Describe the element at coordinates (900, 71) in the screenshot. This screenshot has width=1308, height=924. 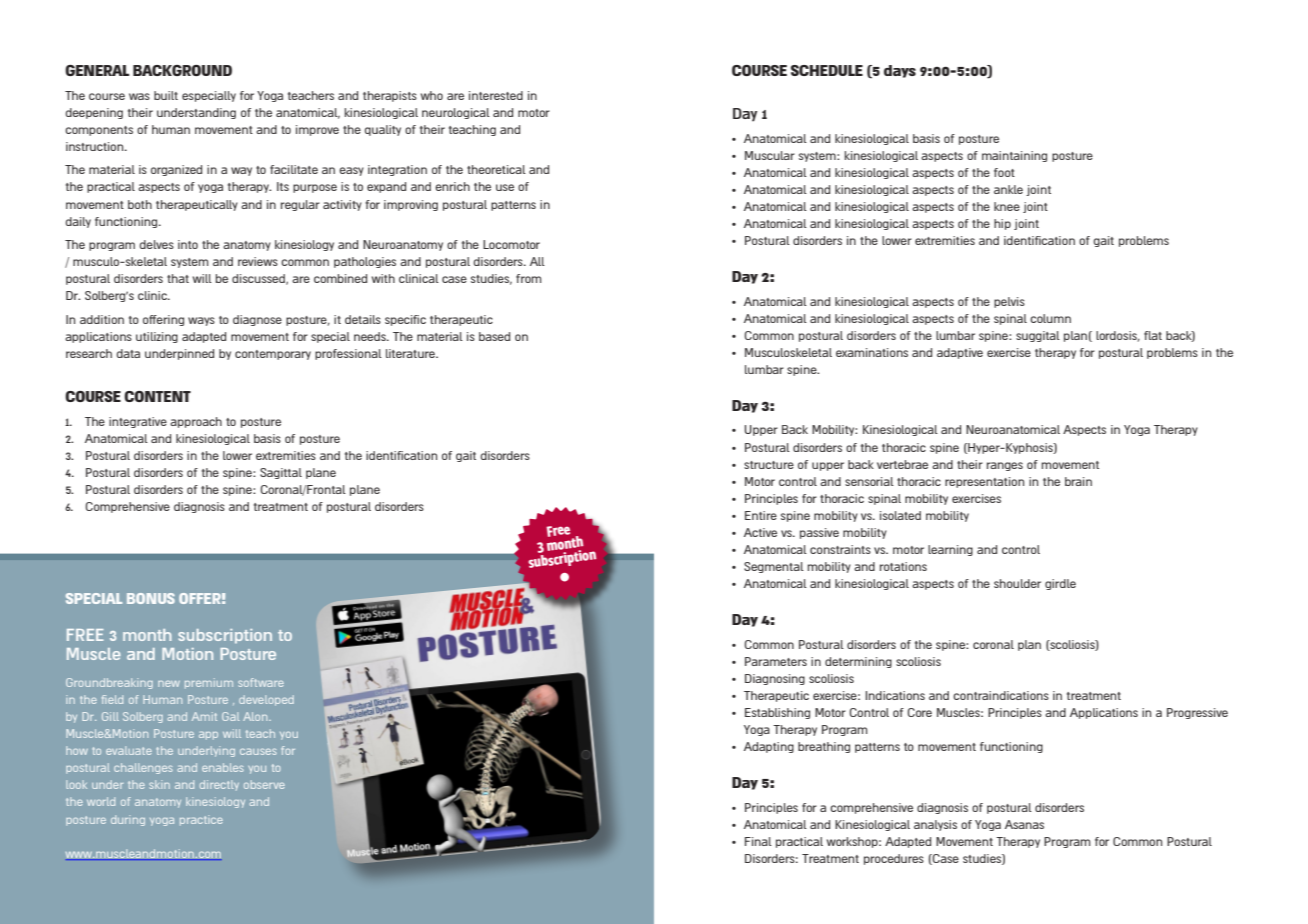
I see `days` at that location.
